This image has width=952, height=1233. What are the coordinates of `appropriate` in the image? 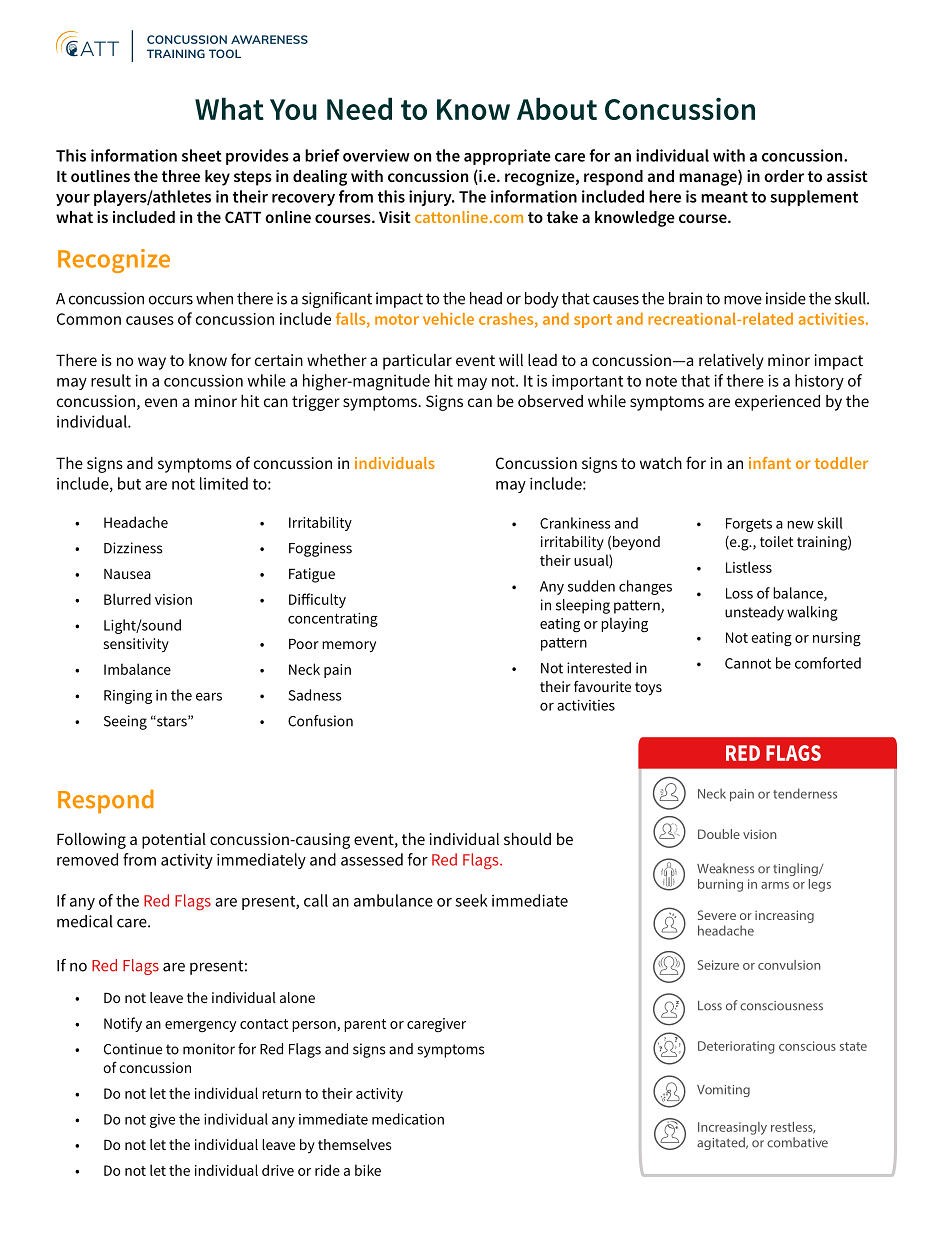 It's located at (507, 157).
